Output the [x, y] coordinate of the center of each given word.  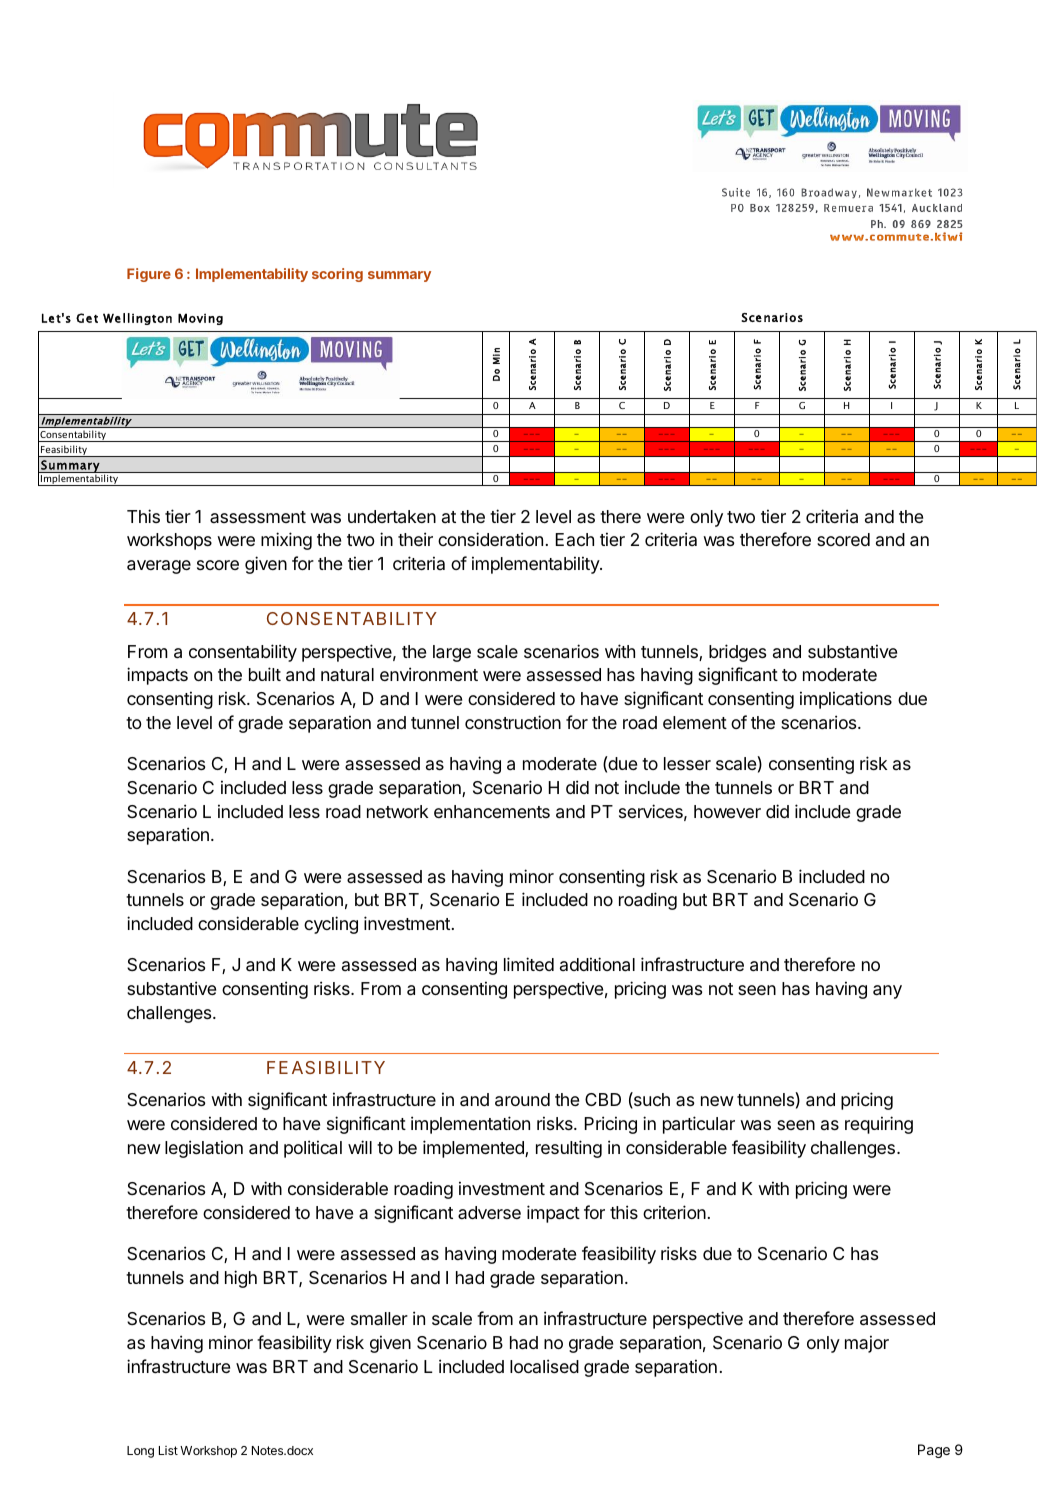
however [727, 811]
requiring [879, 1125]
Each [575, 539]
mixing [286, 541]
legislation [204, 1149]
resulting [569, 1149]
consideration [490, 539]
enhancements [492, 811]
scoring [337, 275]
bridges [737, 653]
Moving [200, 319]
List [168, 1450]
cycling [331, 925]
